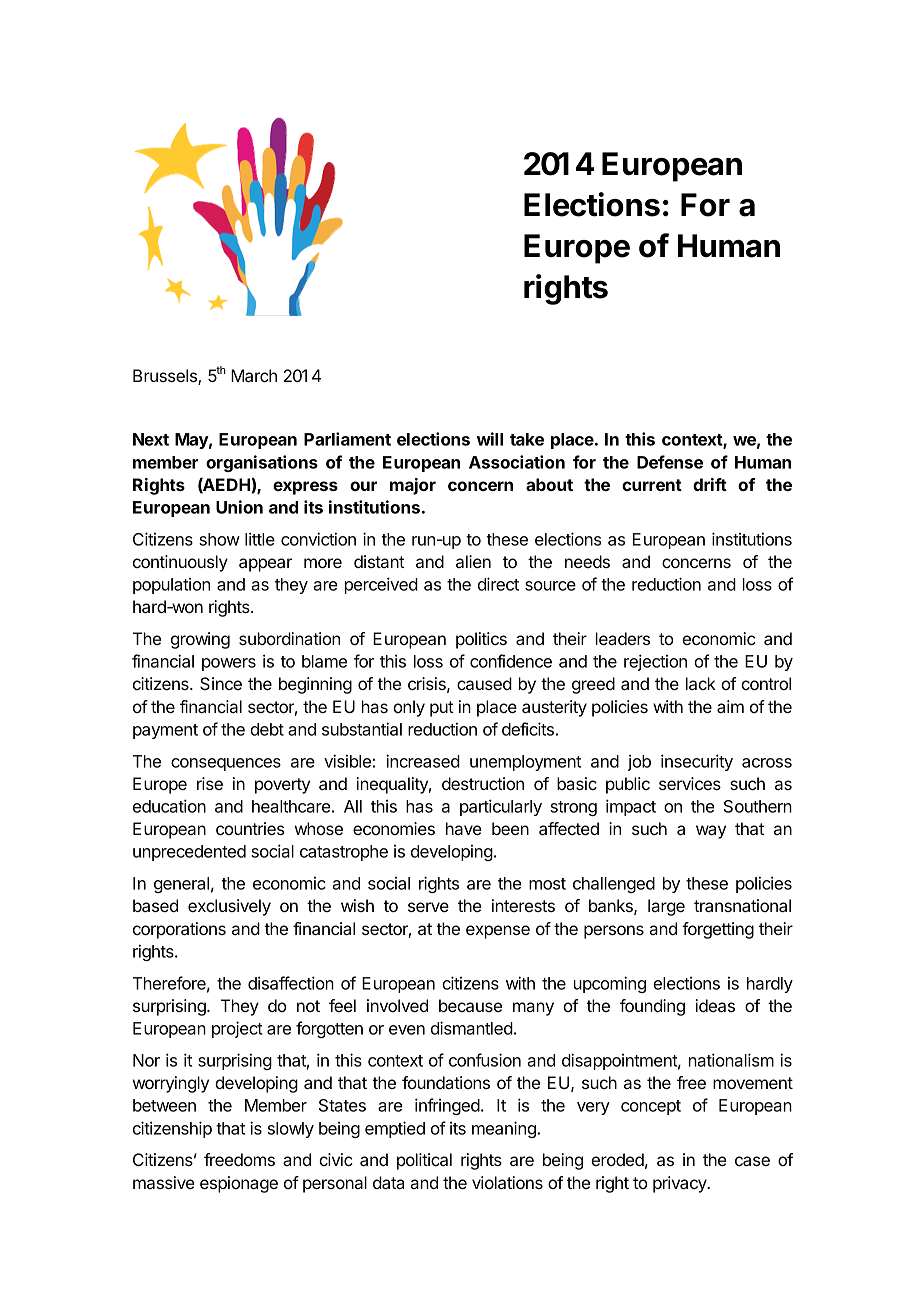 The height and width of the image is (1308, 924). Describe the element at coordinates (291, 983) in the image. I see `disaffection` at that location.
